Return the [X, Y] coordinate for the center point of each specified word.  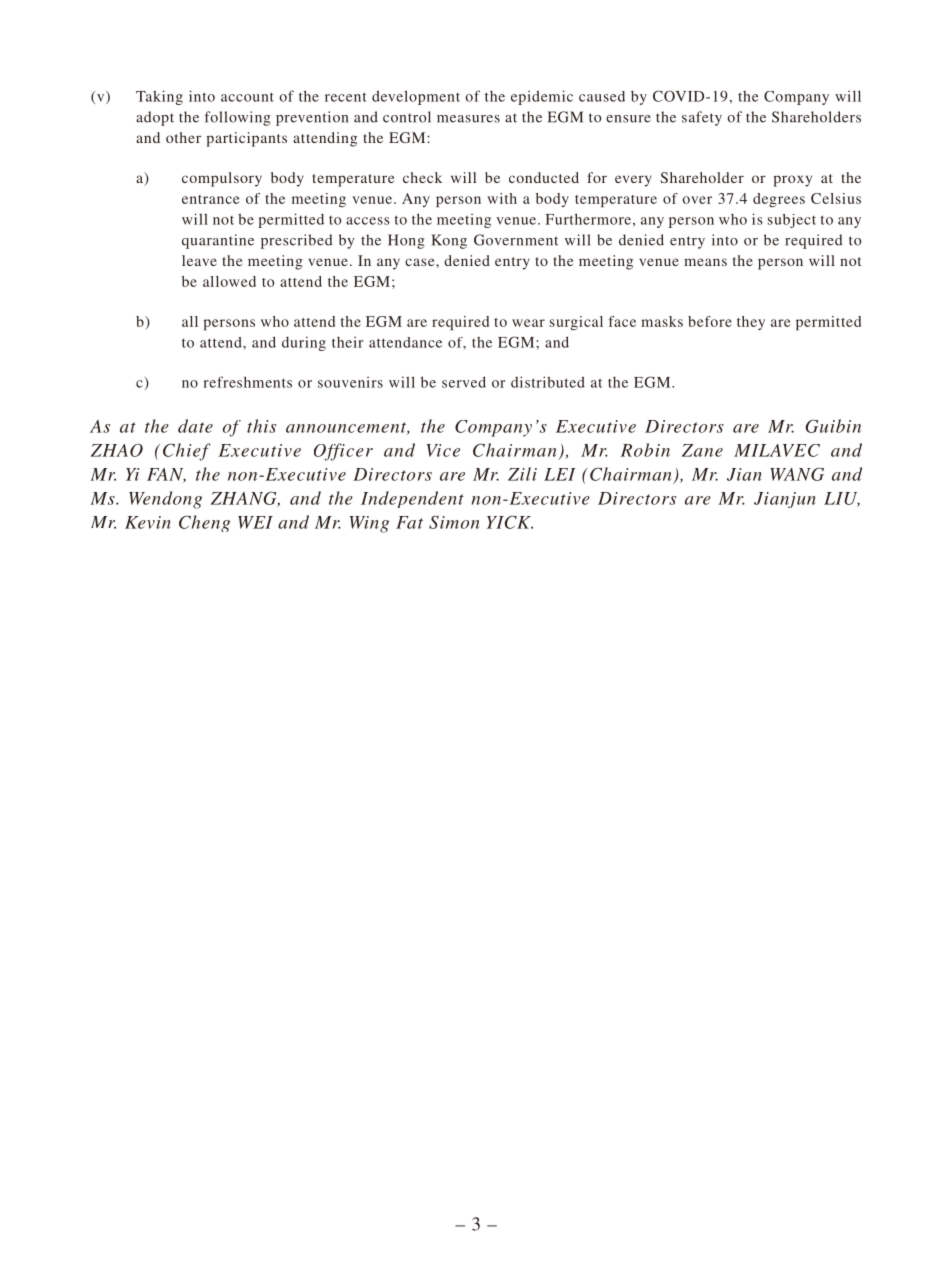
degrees [779, 200]
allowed [229, 281]
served [464, 382]
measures [468, 119]
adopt [155, 118]
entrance [211, 199]
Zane [702, 450]
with [502, 198]
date [195, 426]
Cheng [204, 523]
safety [702, 118]
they [751, 323]
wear [528, 323]
